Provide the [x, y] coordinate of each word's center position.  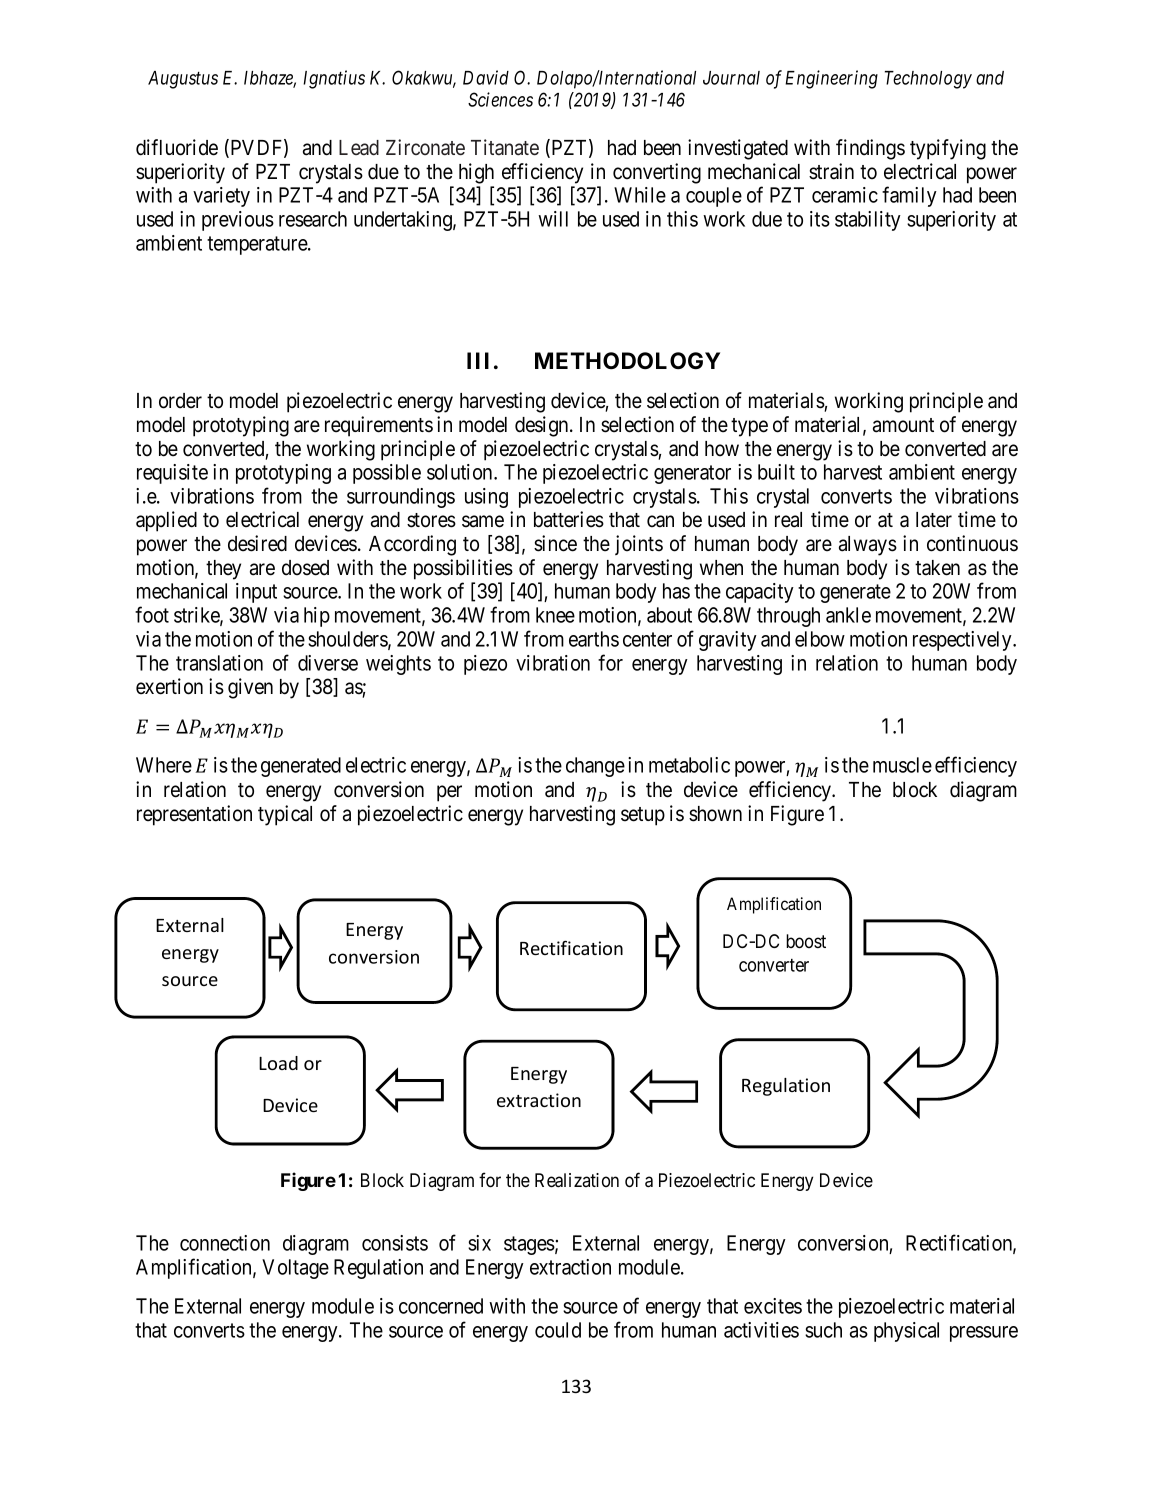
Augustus [183, 80]
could [558, 1330]
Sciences [500, 99]
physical [906, 1332]
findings [870, 149]
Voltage [295, 1269]
